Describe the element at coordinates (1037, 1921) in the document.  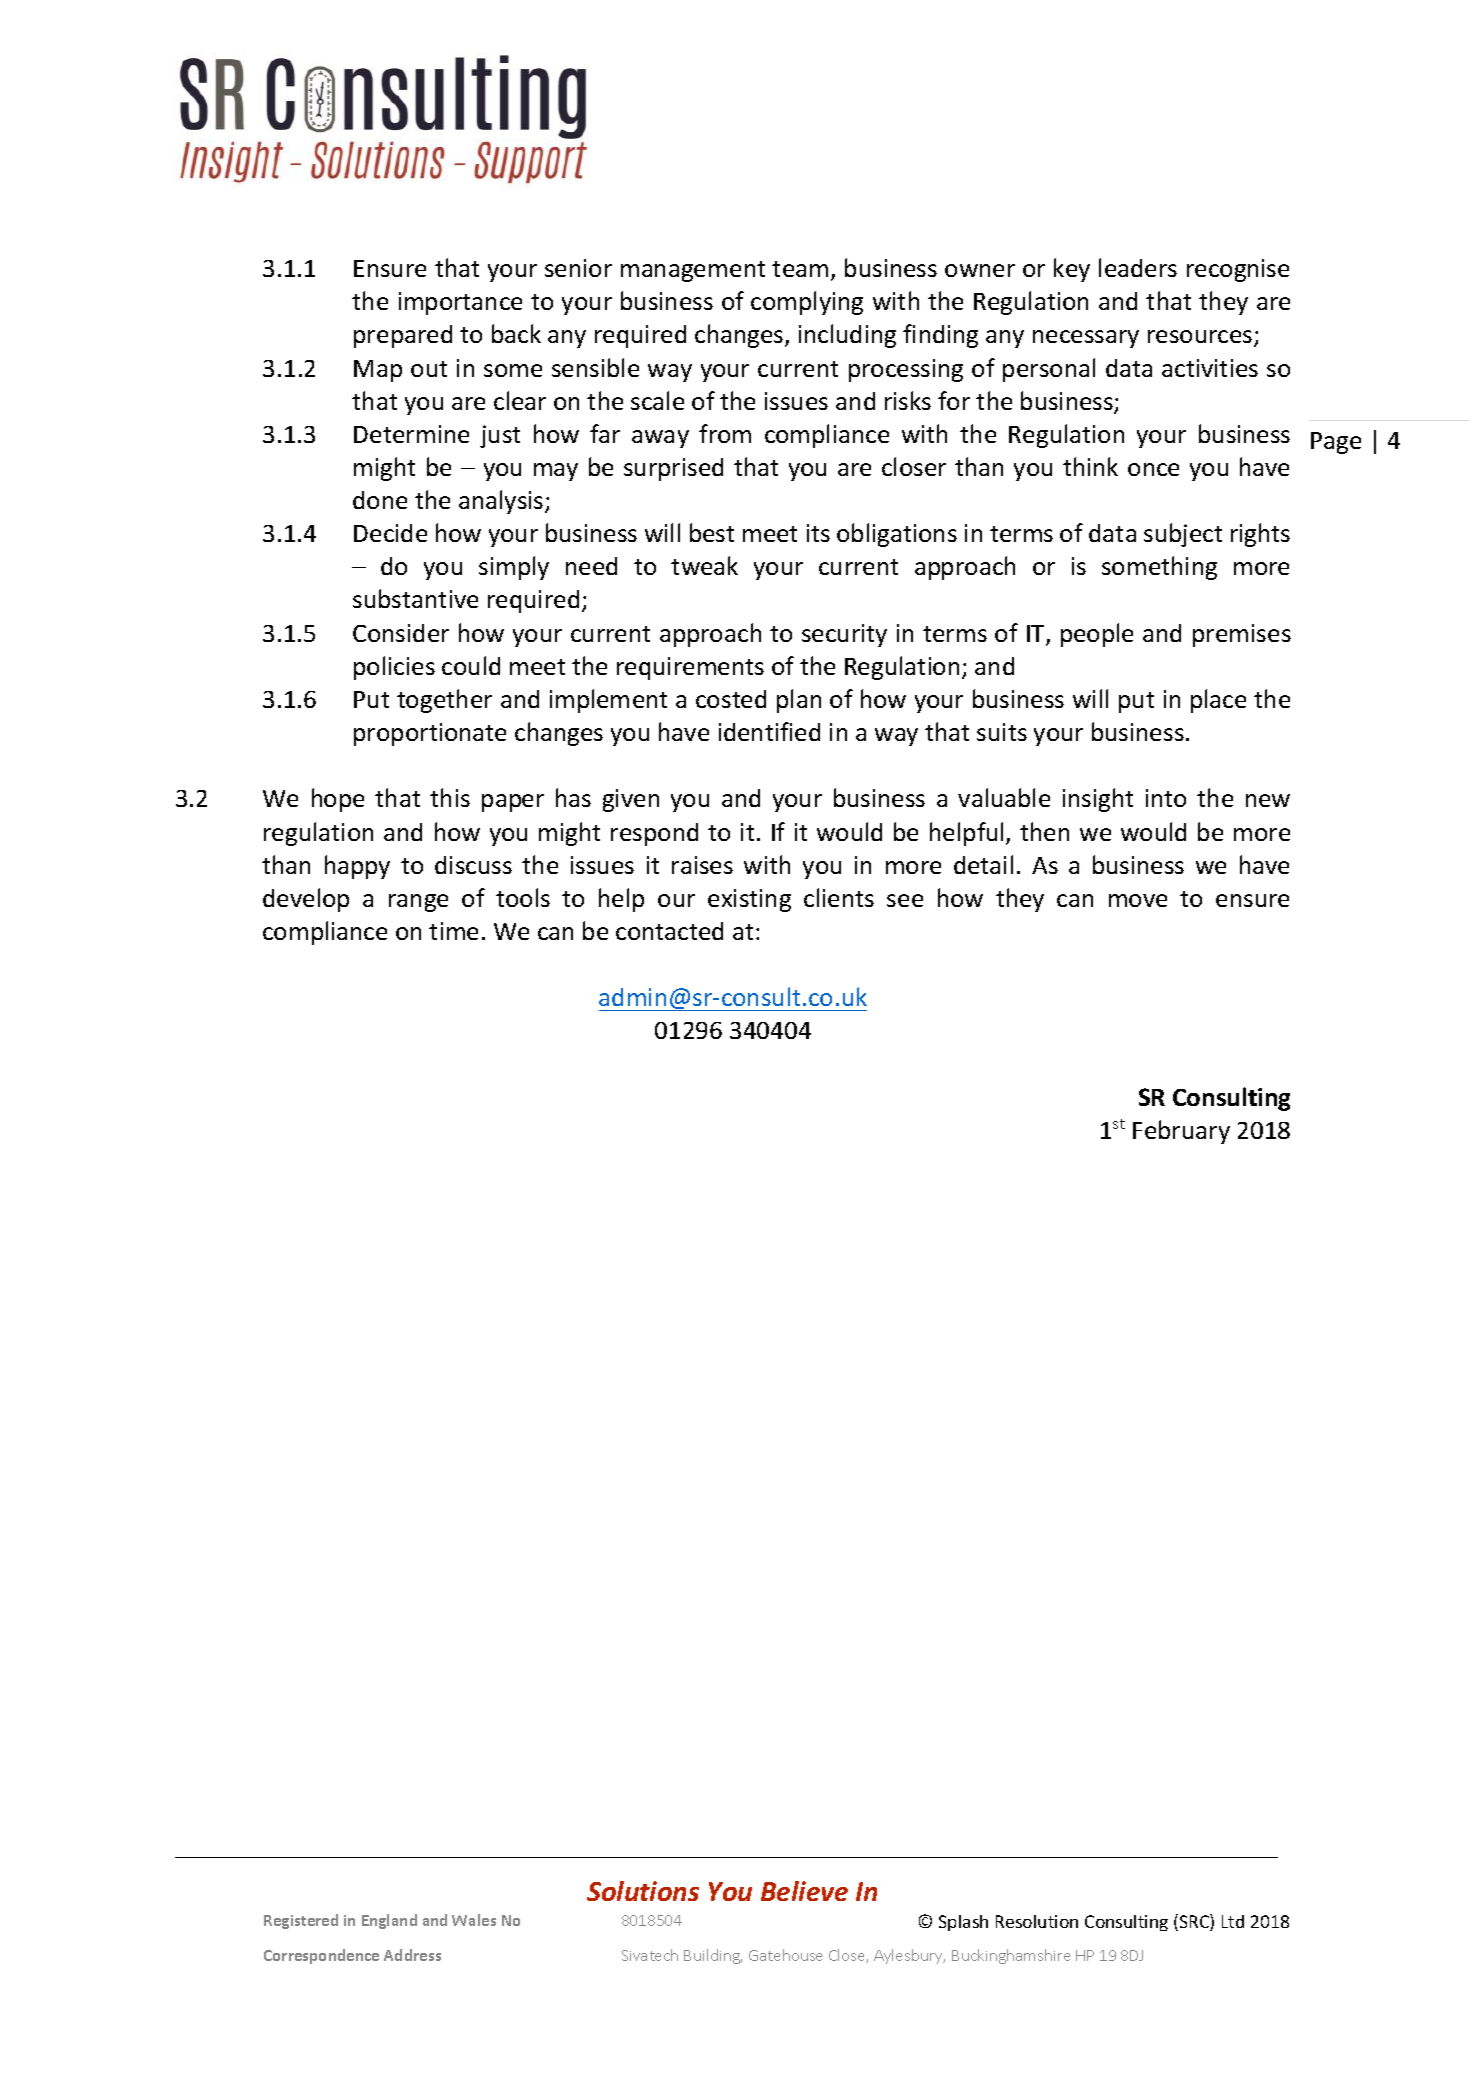
I see `Resolution` at that location.
